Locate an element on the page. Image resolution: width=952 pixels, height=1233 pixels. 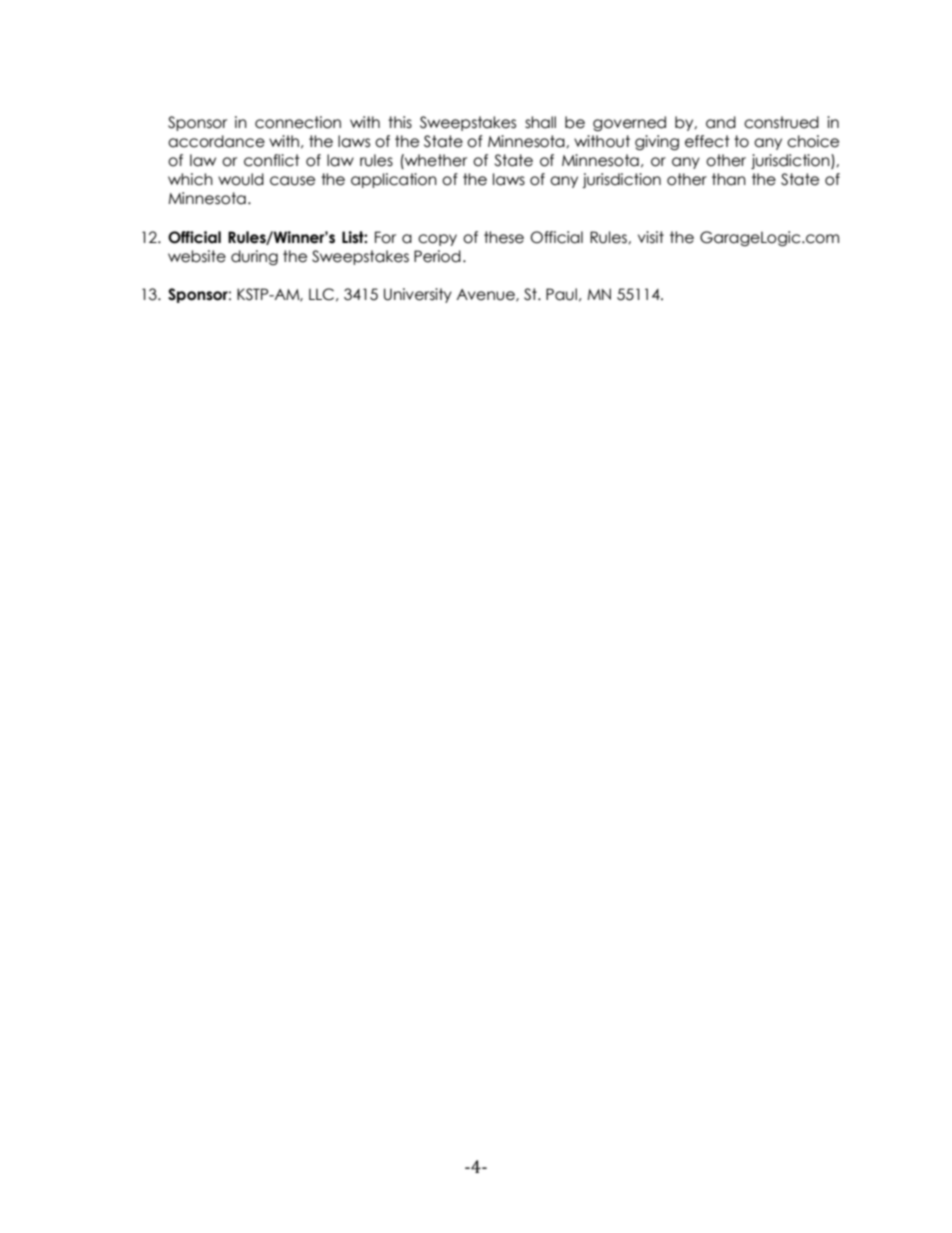
and is located at coordinates (721, 122).
